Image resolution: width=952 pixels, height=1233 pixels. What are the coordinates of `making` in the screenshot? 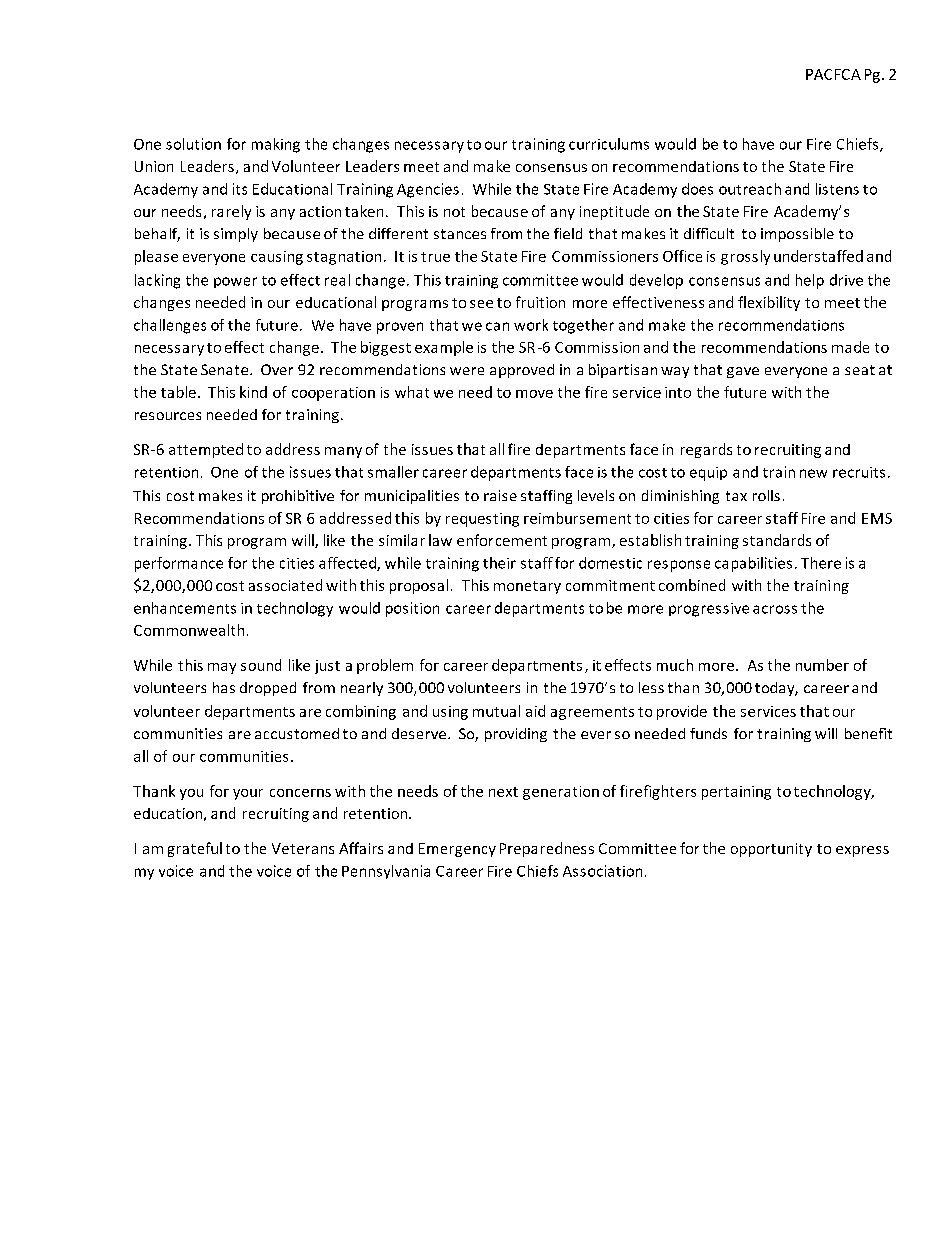 It's located at (276, 145).
